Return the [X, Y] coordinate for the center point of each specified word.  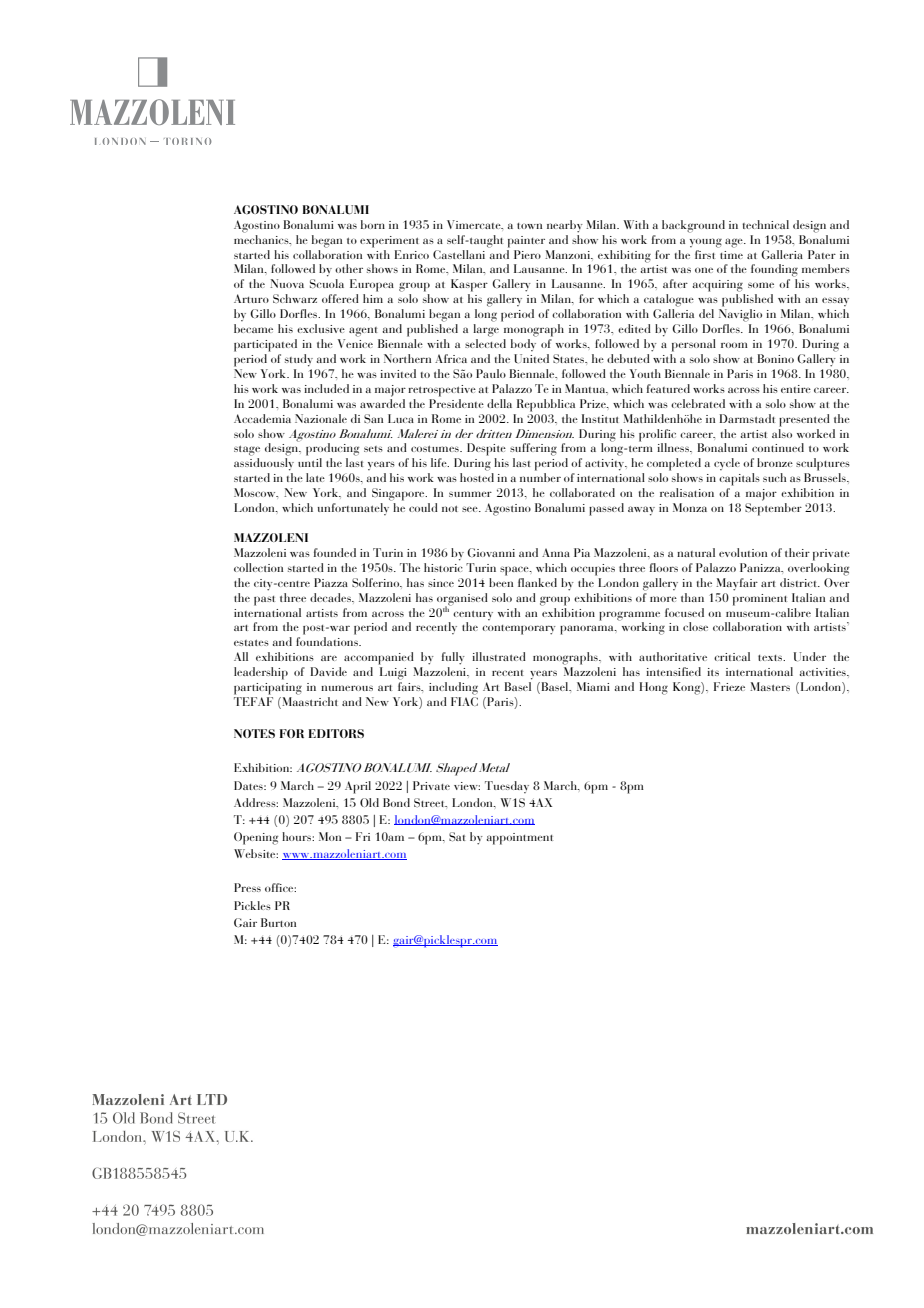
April [358, 787]
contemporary [519, 630]
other [349, 268]
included [326, 388]
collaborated [582, 492]
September [773, 509]
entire [796, 389]
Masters [770, 686]
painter [526, 242]
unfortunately [353, 509]
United [531, 358]
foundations [328, 641]
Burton [278, 922]
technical [765, 224]
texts [771, 658]
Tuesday [507, 787]
